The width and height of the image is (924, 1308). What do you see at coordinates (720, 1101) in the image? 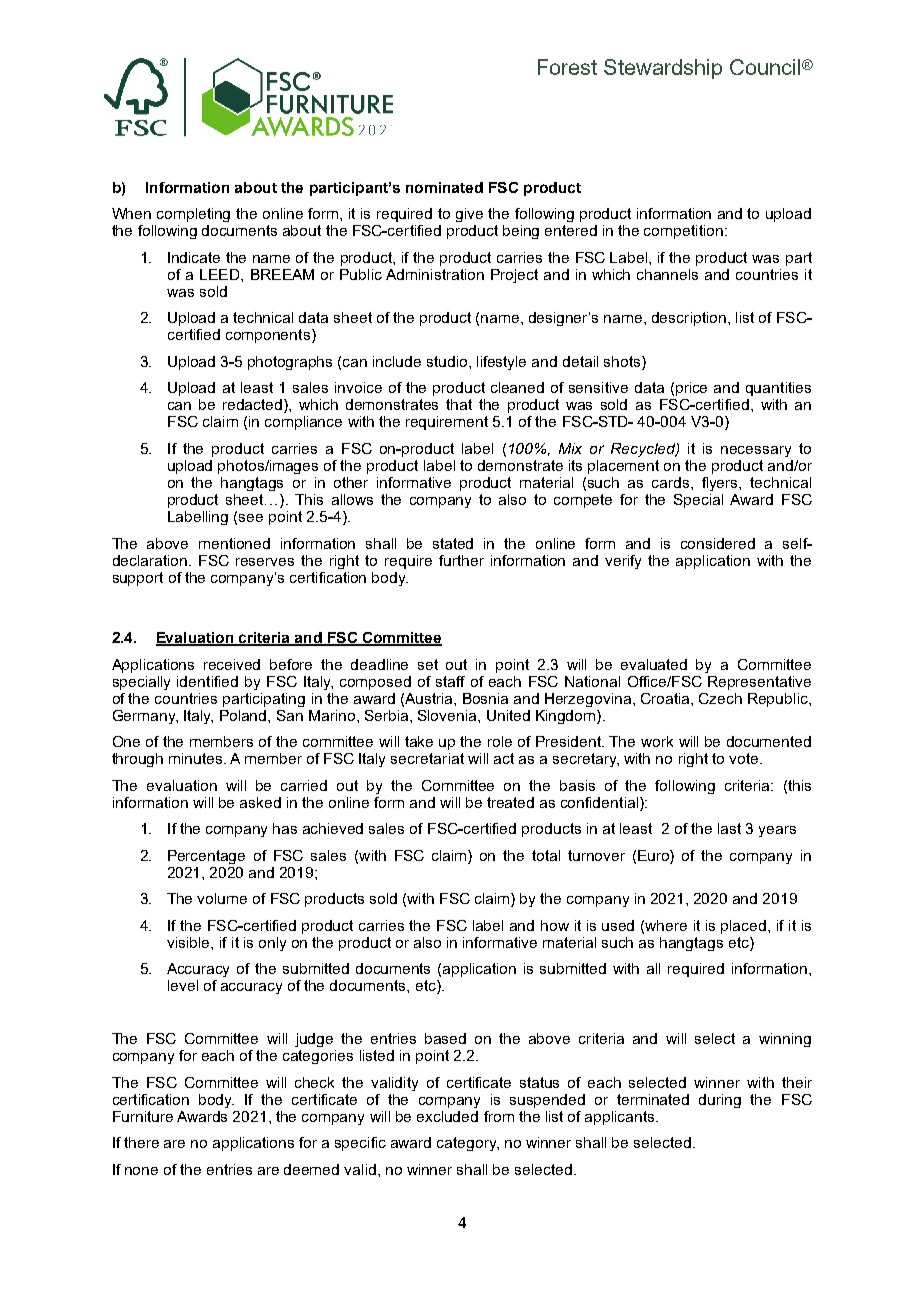
I see `during` at bounding box center [720, 1101].
